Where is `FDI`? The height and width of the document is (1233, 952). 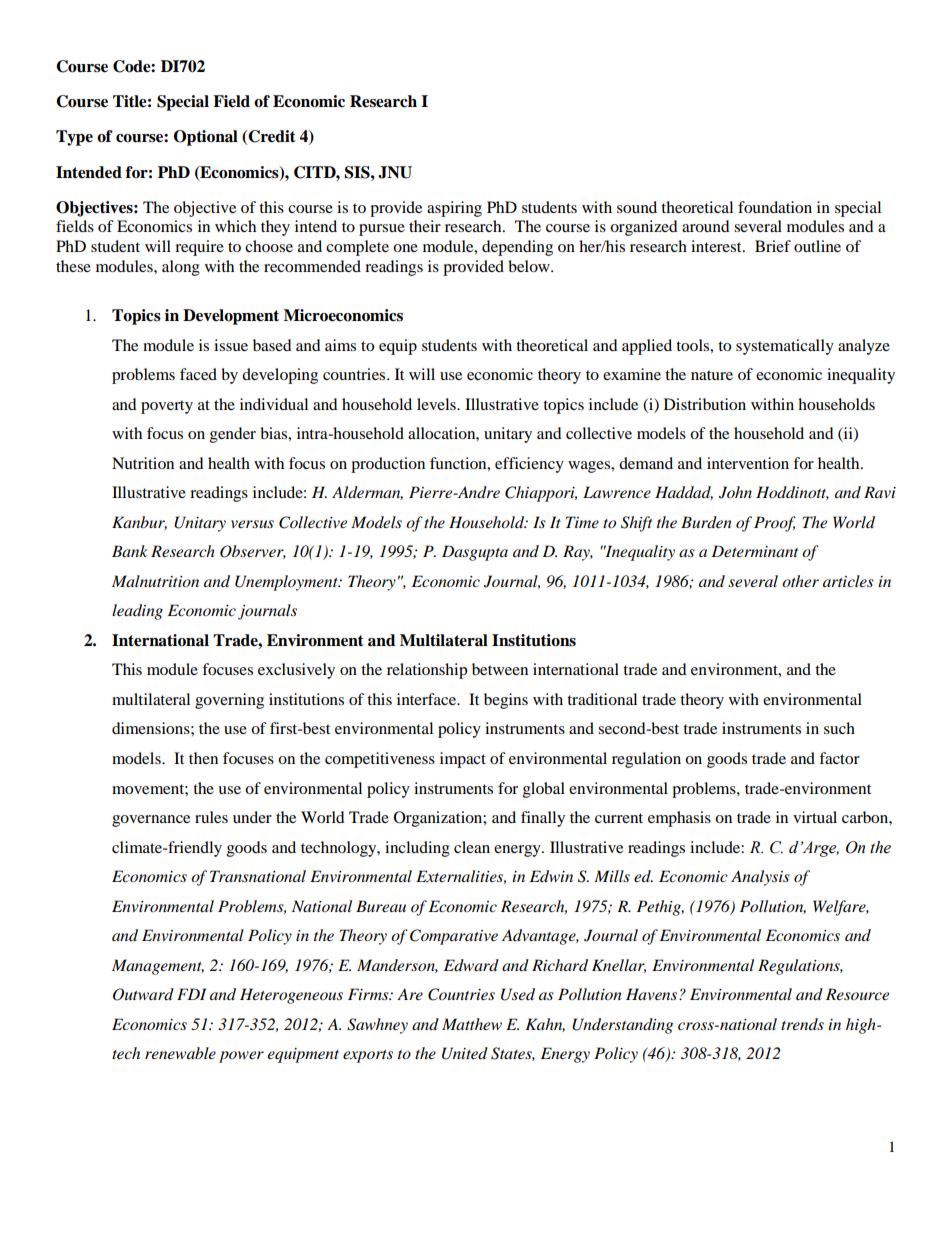
FDI is located at coordinates (191, 994).
